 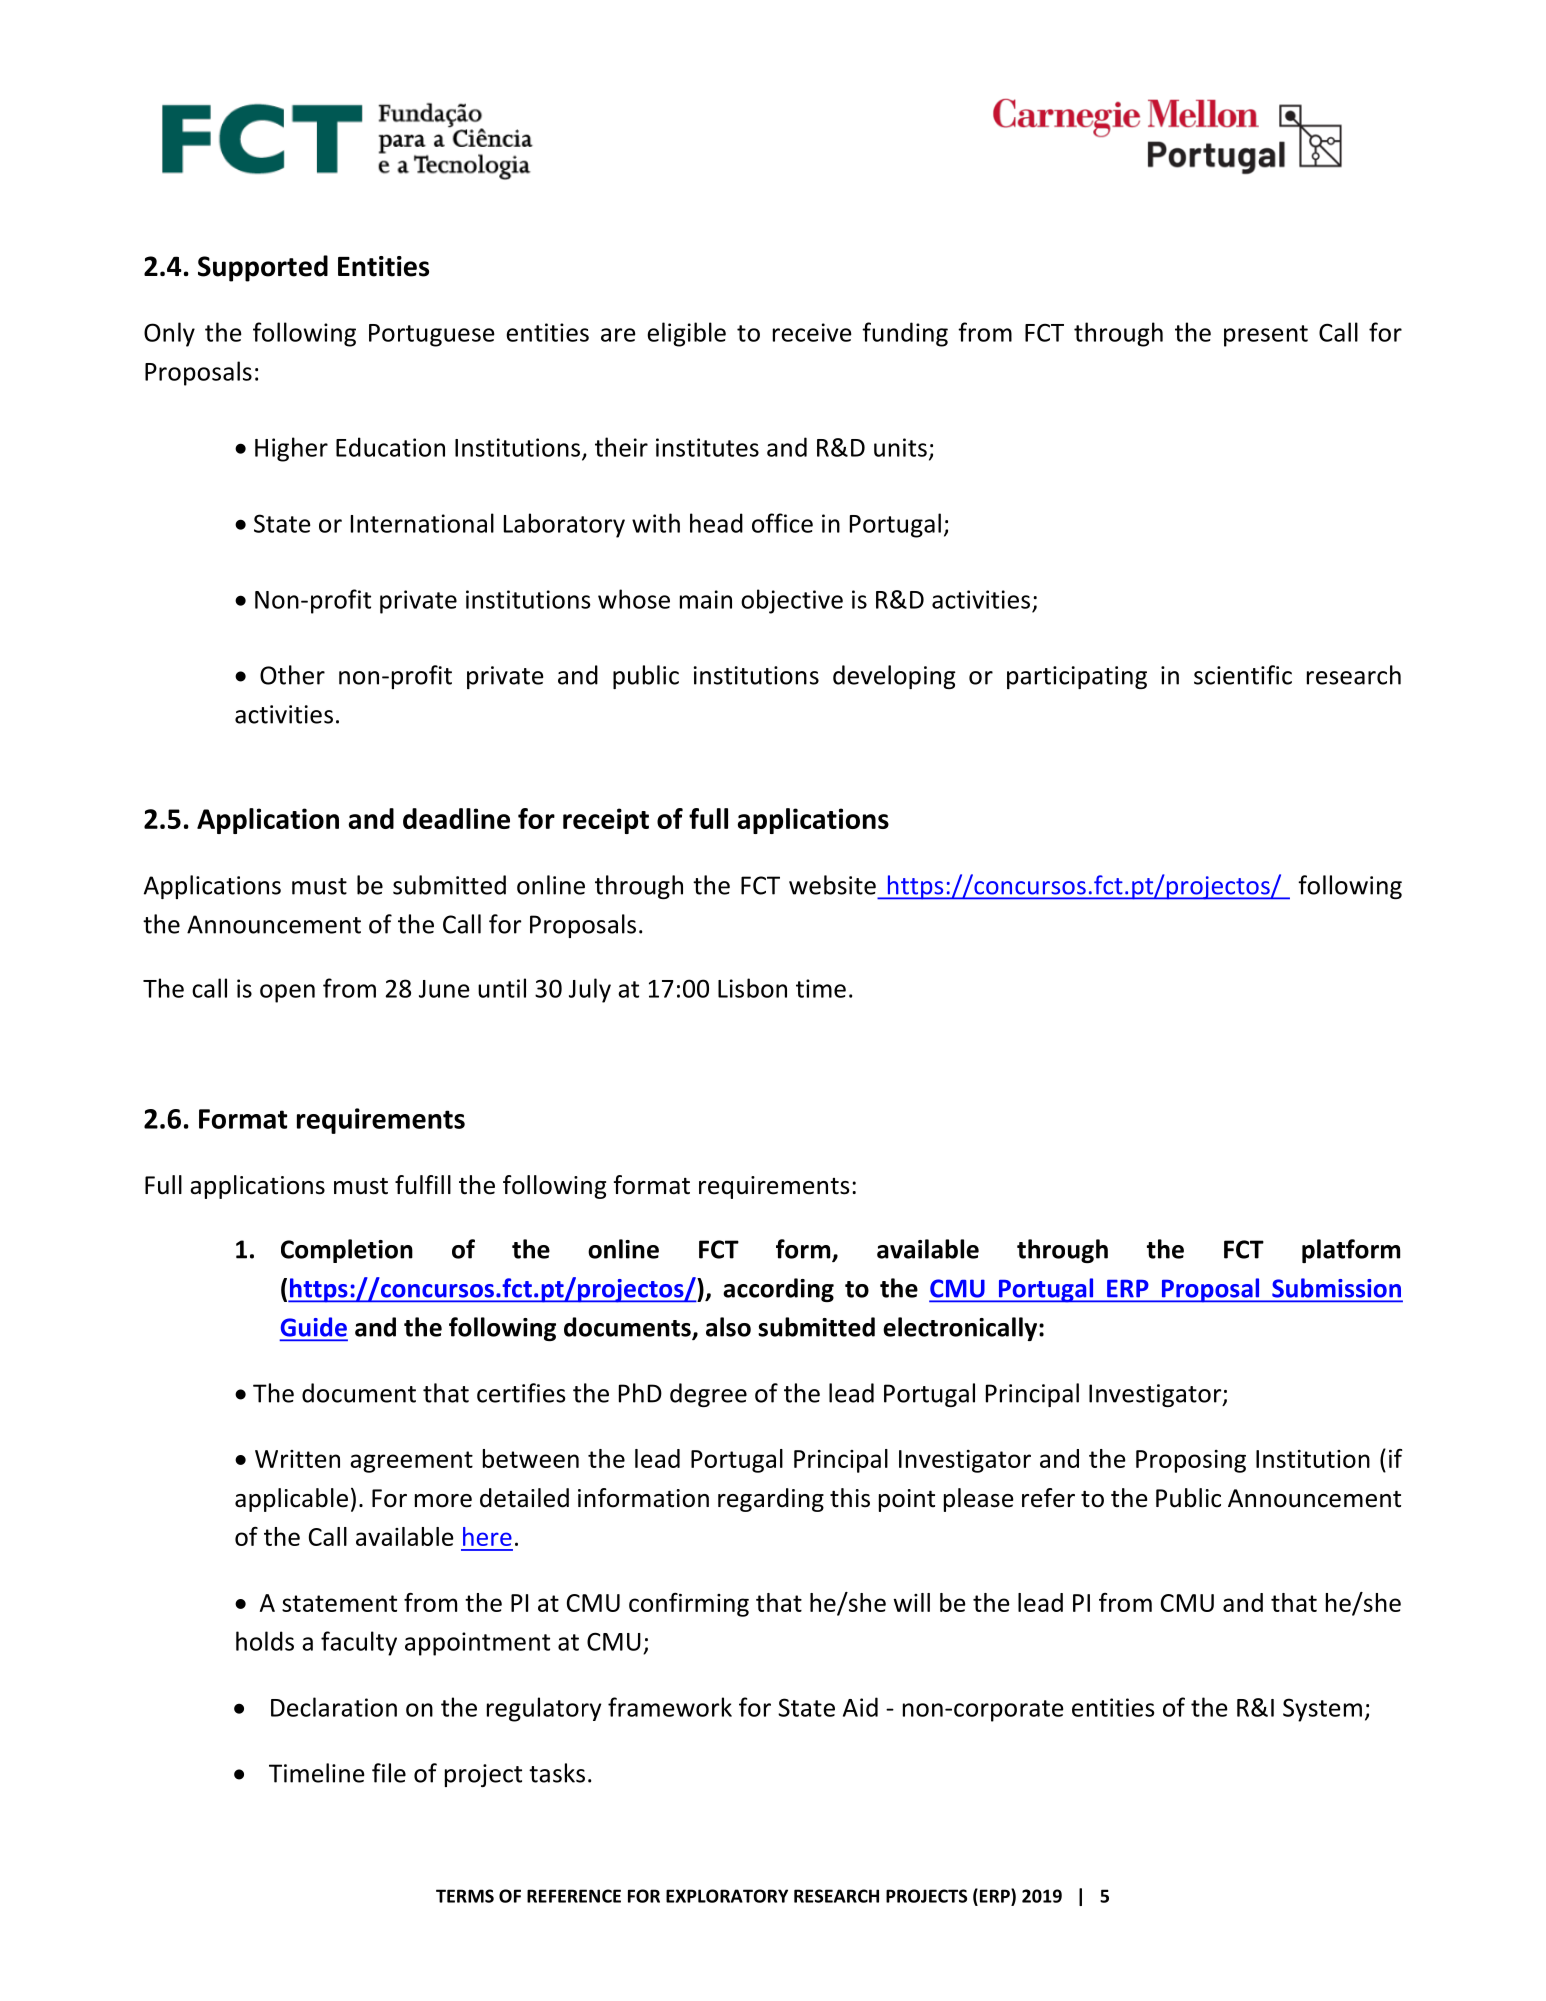 What do you see at coordinates (832, 885) in the screenshot?
I see `website` at bounding box center [832, 885].
